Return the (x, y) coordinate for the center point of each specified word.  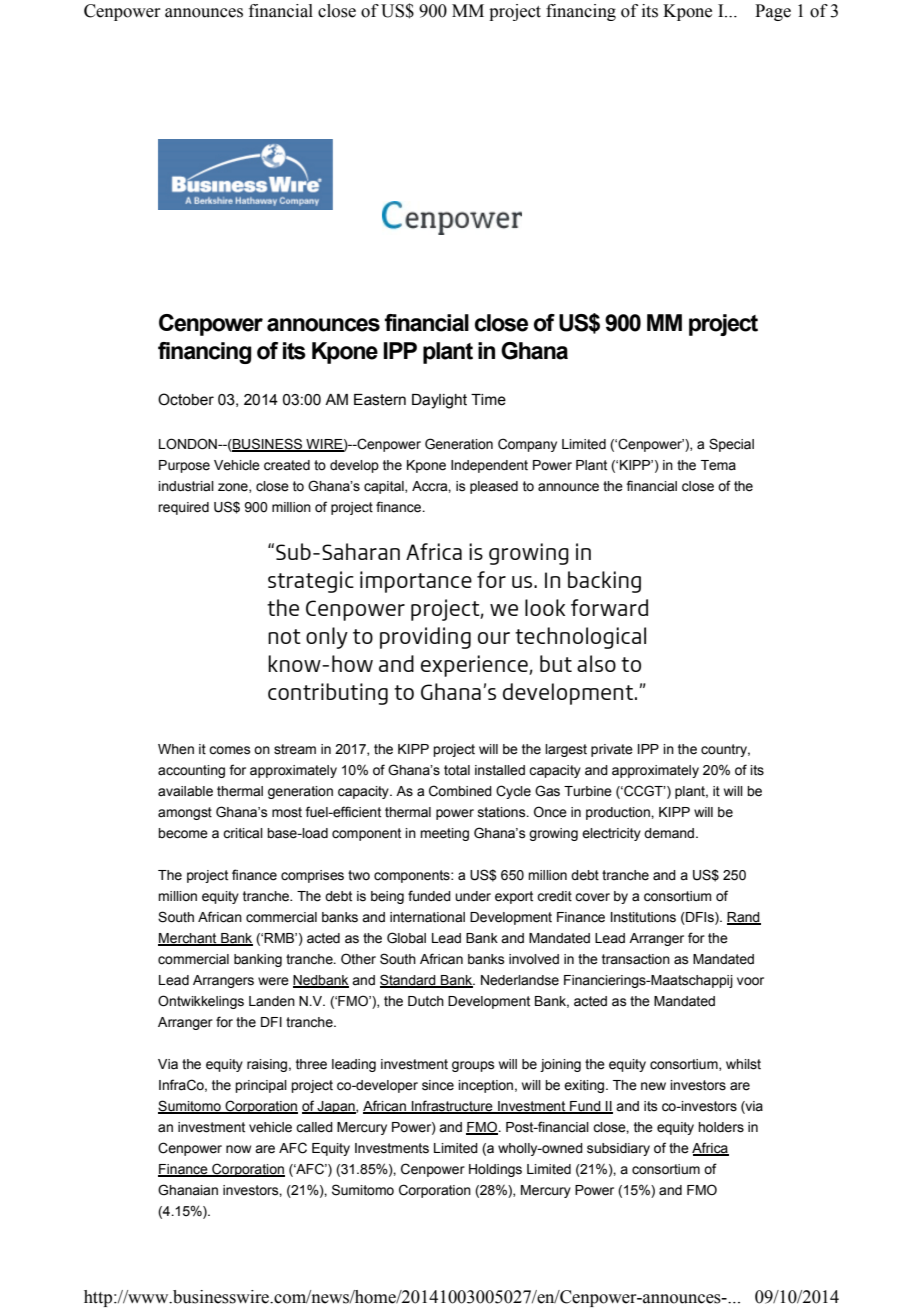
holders (721, 1127)
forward (609, 607)
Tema (718, 465)
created (287, 465)
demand (669, 833)
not (284, 636)
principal (261, 1086)
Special (731, 445)
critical (243, 833)
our (494, 638)
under (473, 896)
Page (773, 12)
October (186, 399)
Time (488, 400)
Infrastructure (452, 1107)
